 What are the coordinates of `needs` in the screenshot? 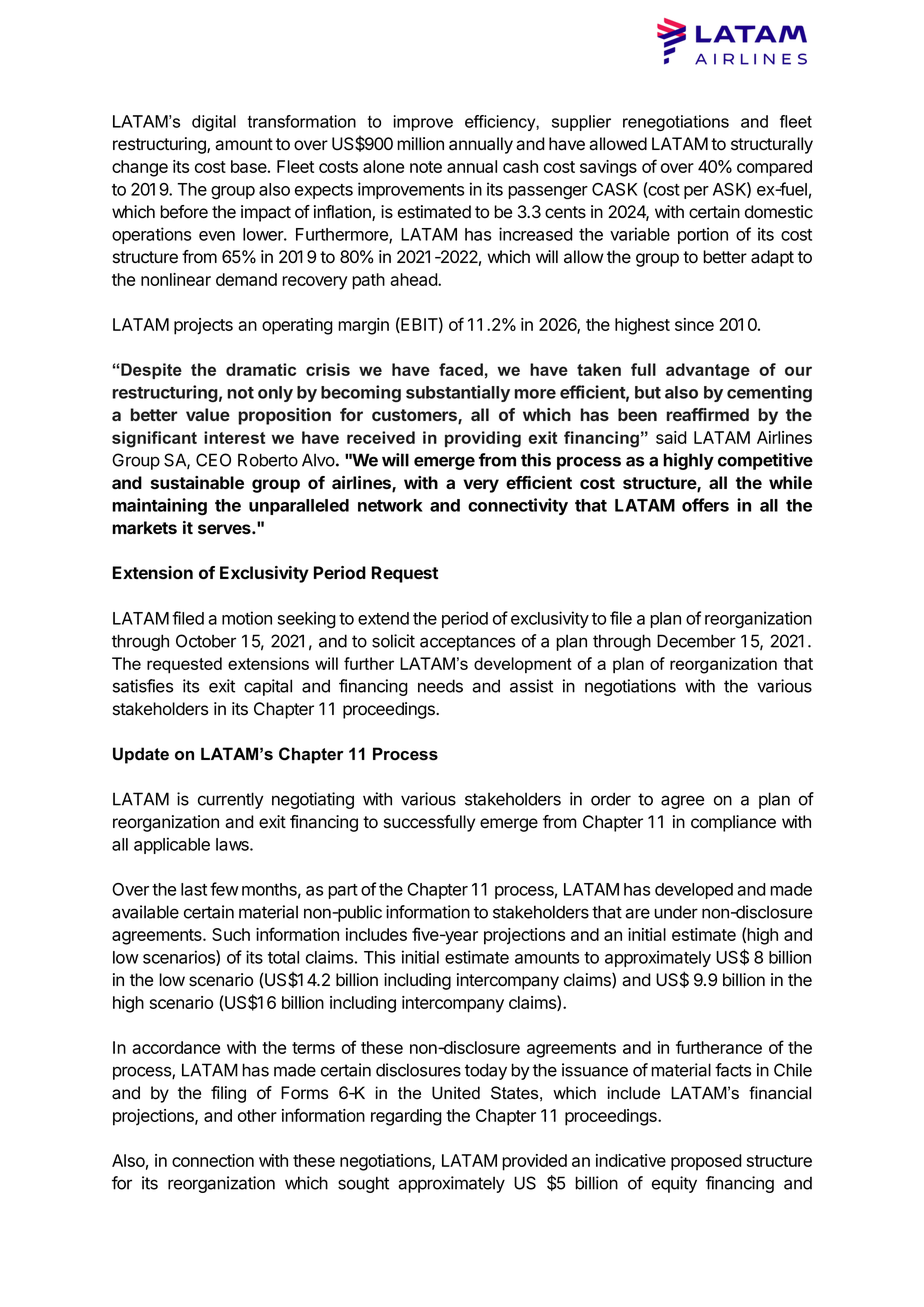 It's located at (440, 686).
